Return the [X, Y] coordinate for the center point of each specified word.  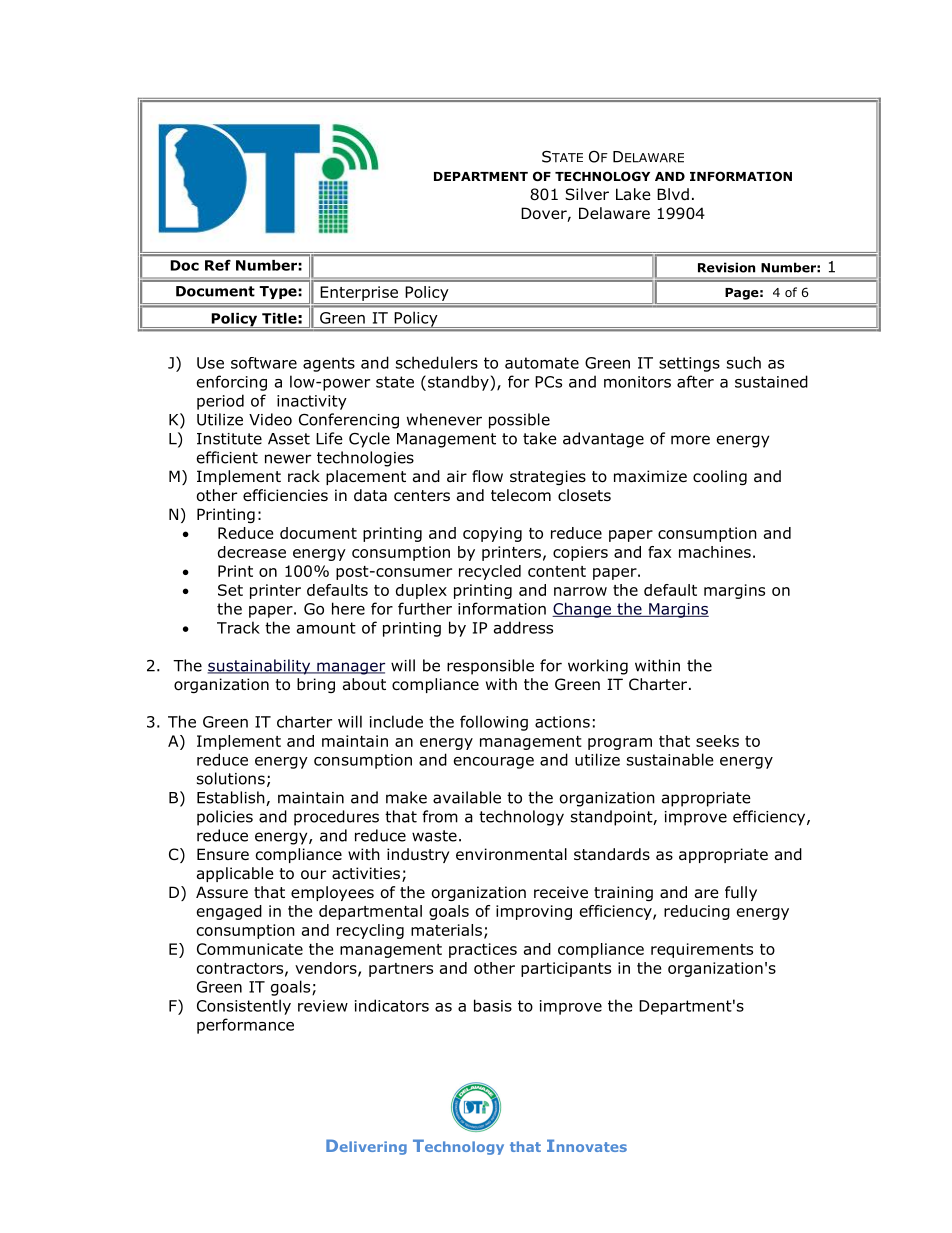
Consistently [244, 1007]
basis [493, 1005]
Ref [218, 265]
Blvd [673, 194]
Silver [587, 194]
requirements [702, 950]
